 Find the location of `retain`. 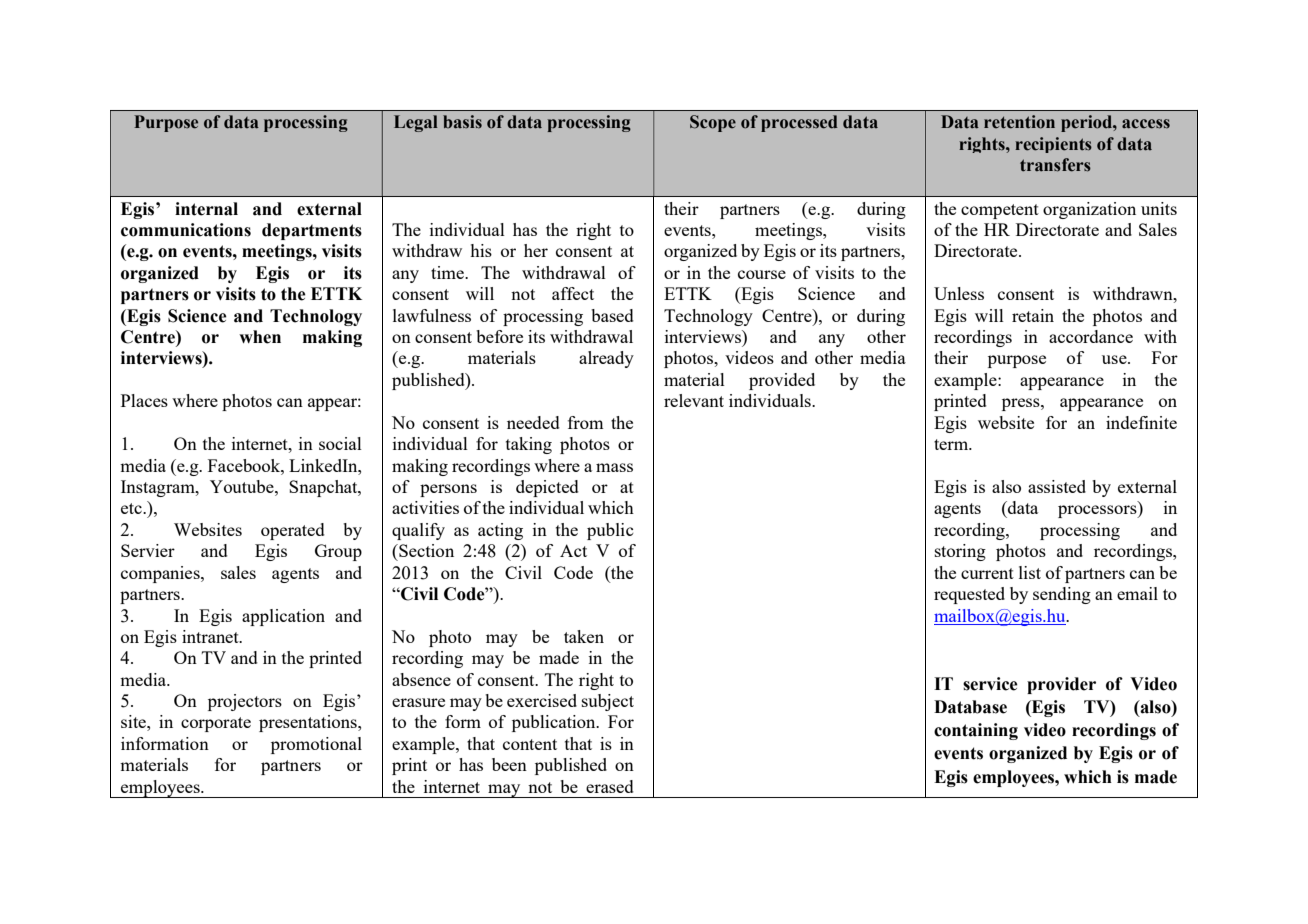

retain is located at coordinates (1033, 315).
